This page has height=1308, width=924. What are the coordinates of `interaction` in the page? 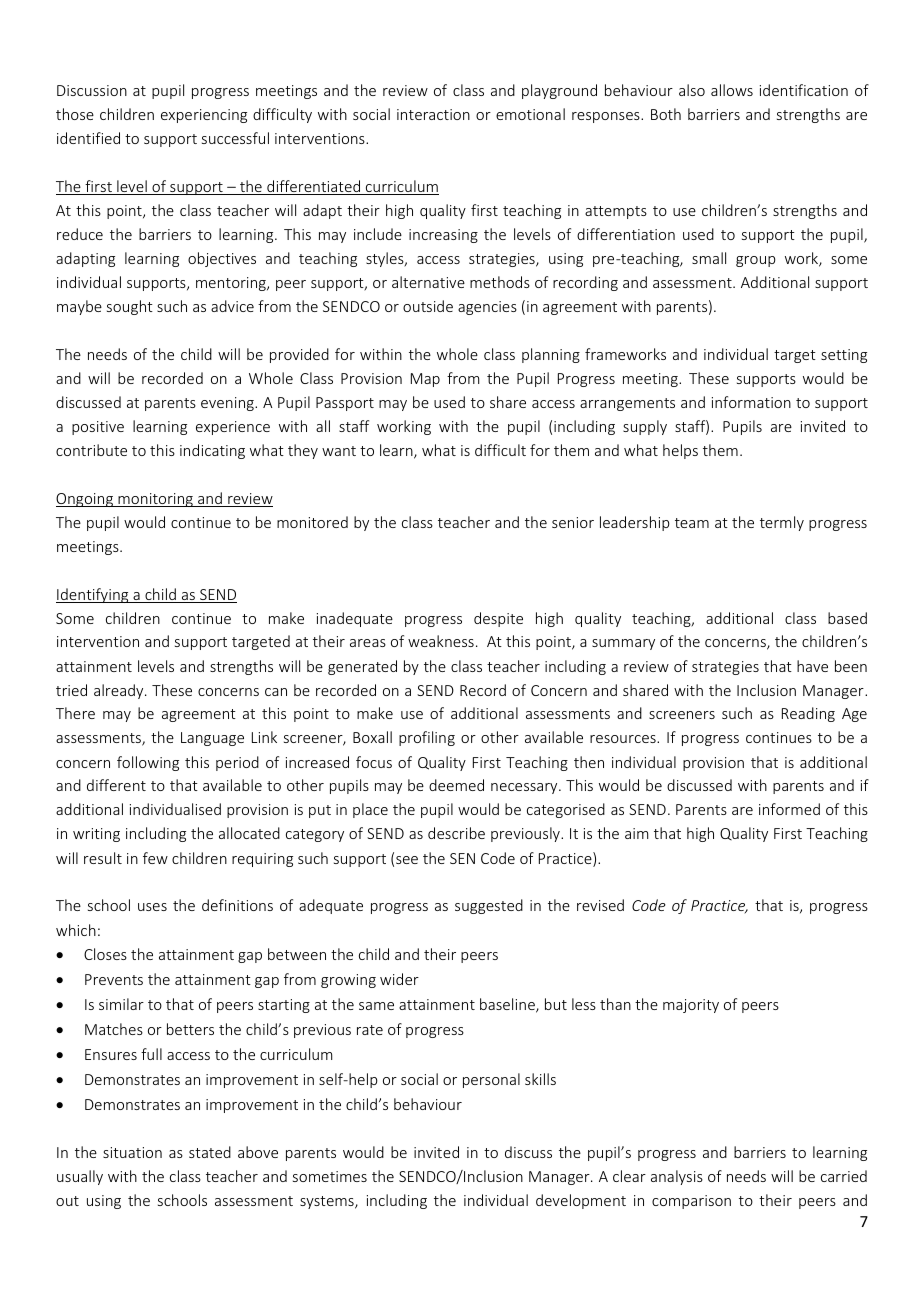 It's located at (433, 114).
